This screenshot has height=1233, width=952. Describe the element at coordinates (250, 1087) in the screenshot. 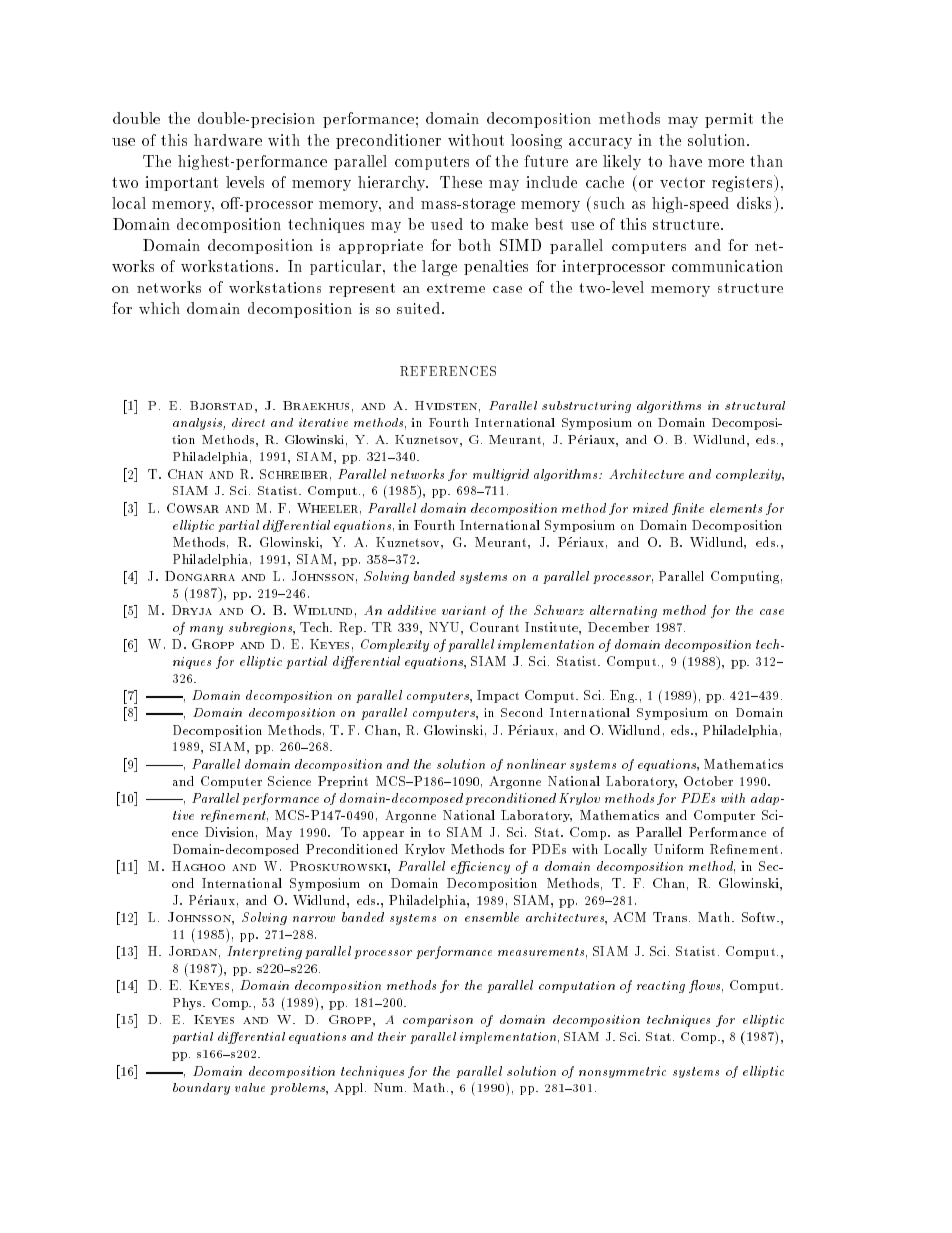

I see `value` at that location.
